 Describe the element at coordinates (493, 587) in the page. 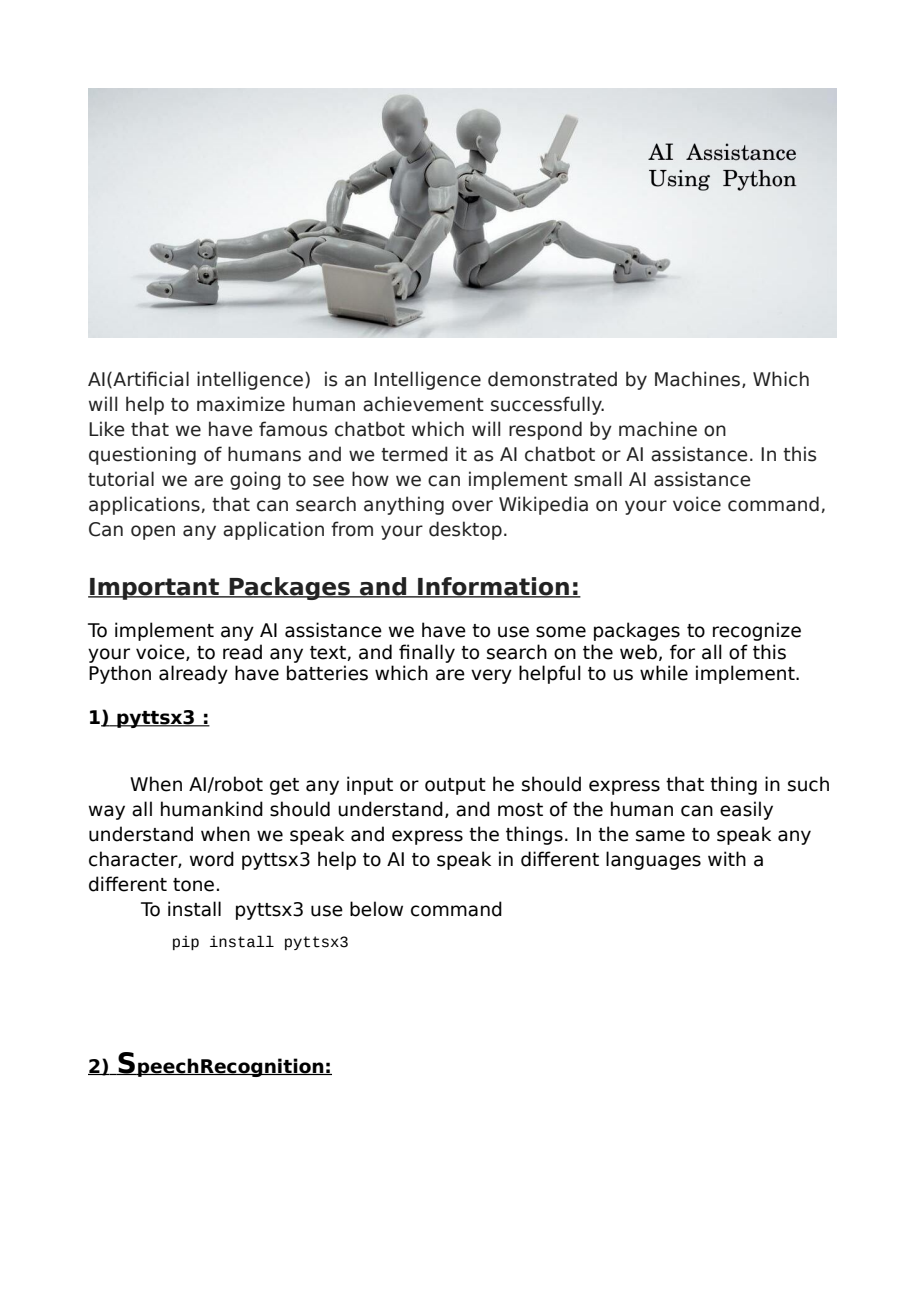

I see `Information` at that location.
